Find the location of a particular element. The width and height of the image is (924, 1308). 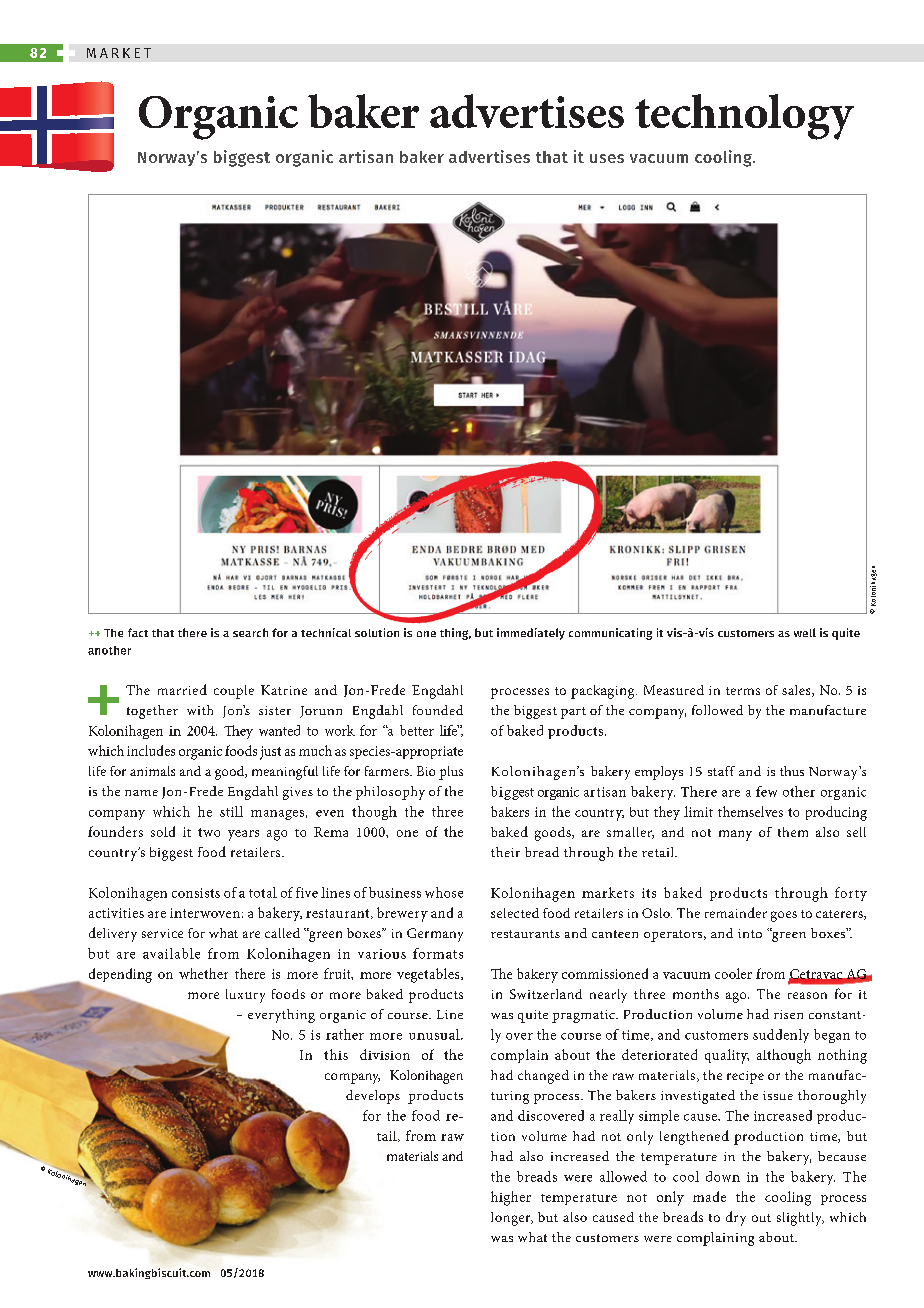

interwoven is located at coordinates (205, 913).
